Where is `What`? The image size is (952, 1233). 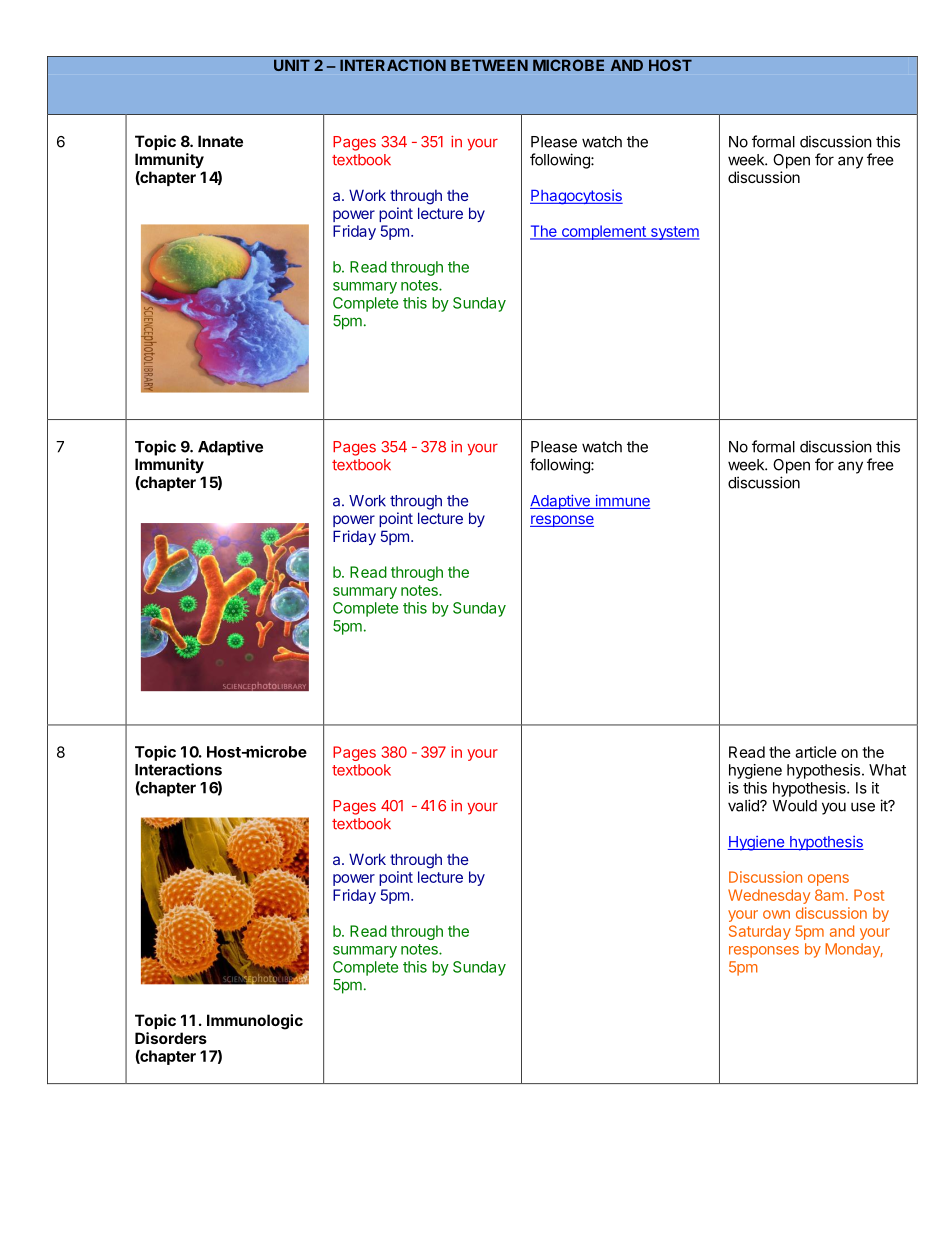 What is located at coordinates (887, 770).
